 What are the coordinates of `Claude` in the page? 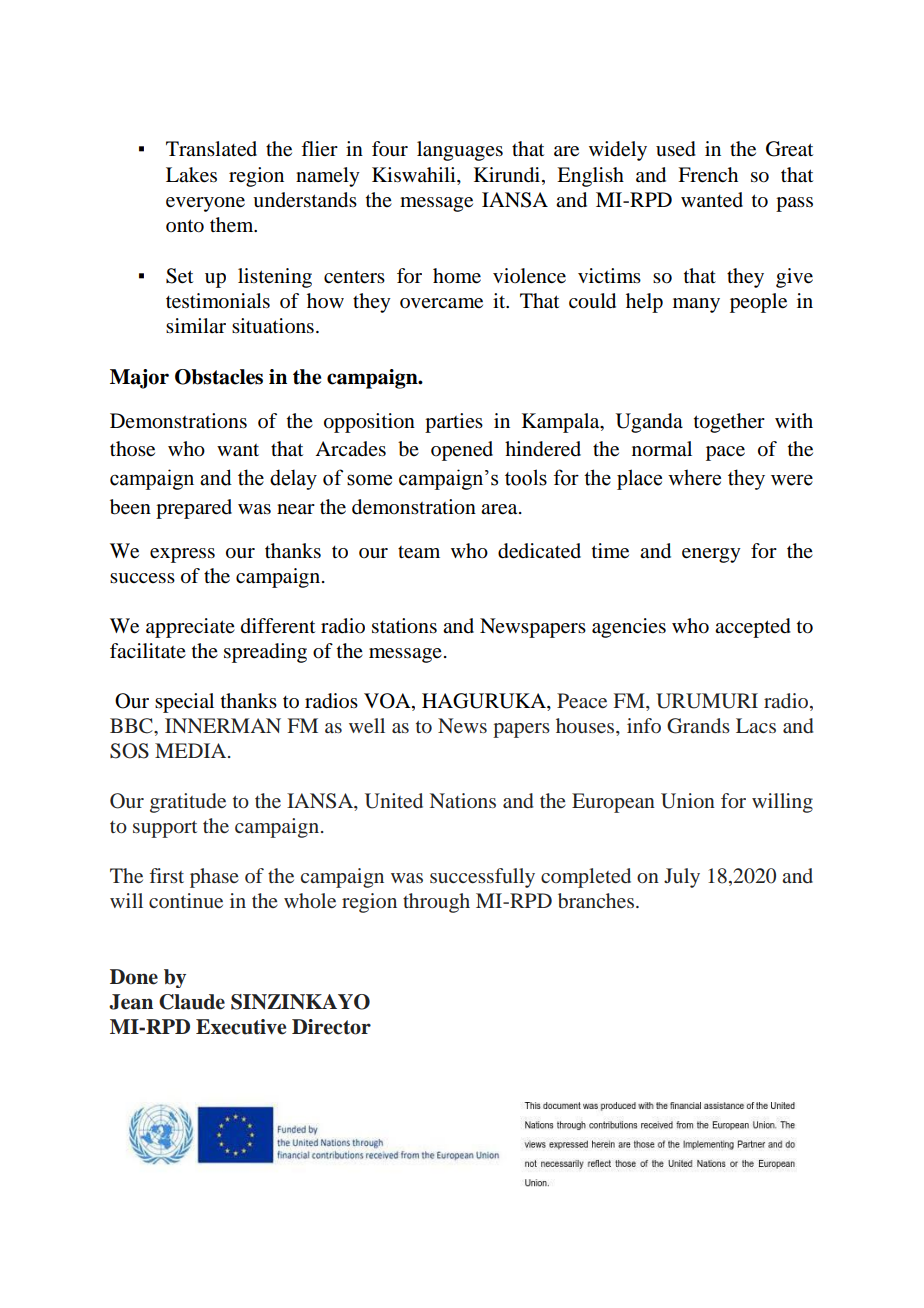 It's located at (192, 1002).
